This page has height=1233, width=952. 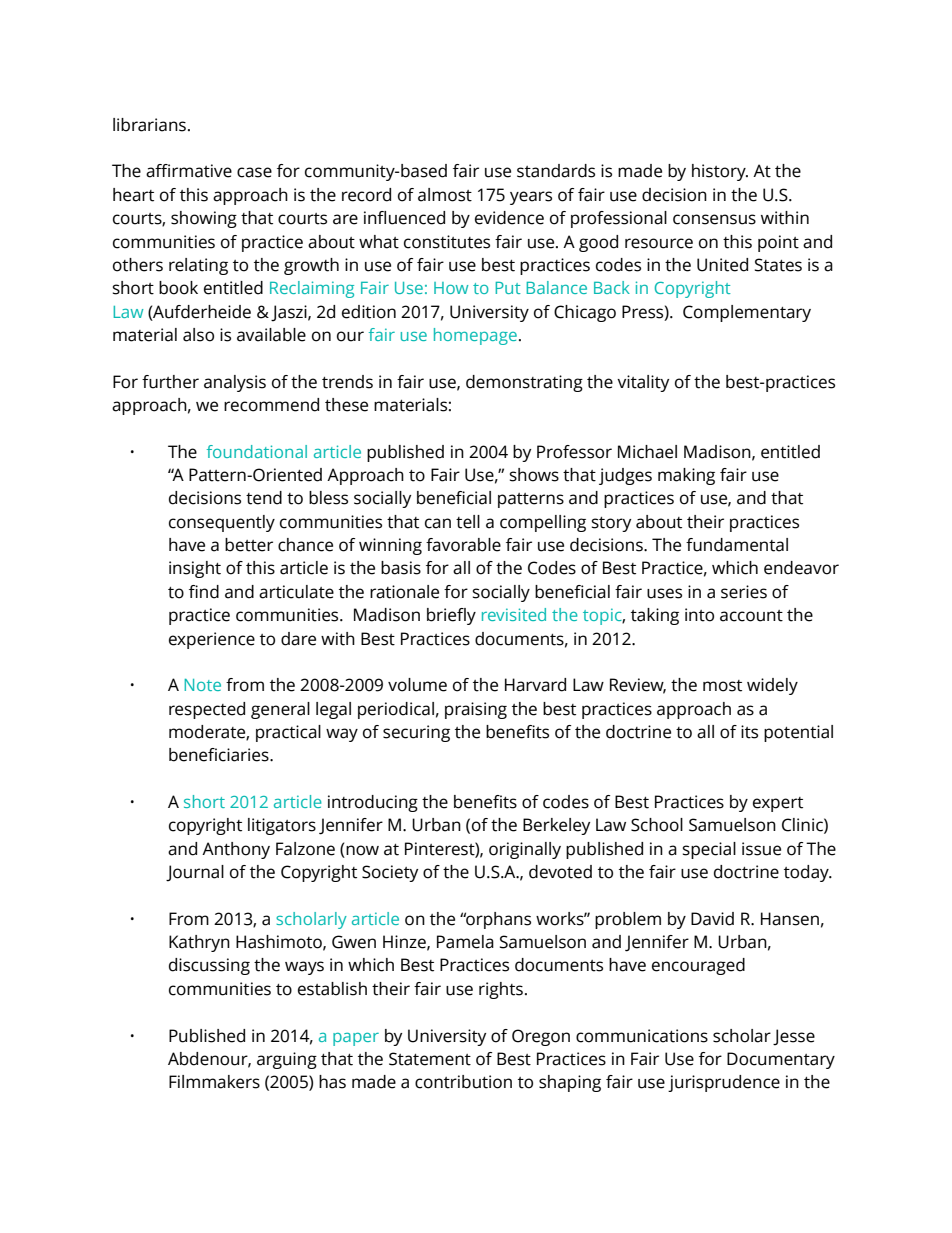 What do you see at coordinates (524, 383) in the page?
I see `demonstrating` at bounding box center [524, 383].
